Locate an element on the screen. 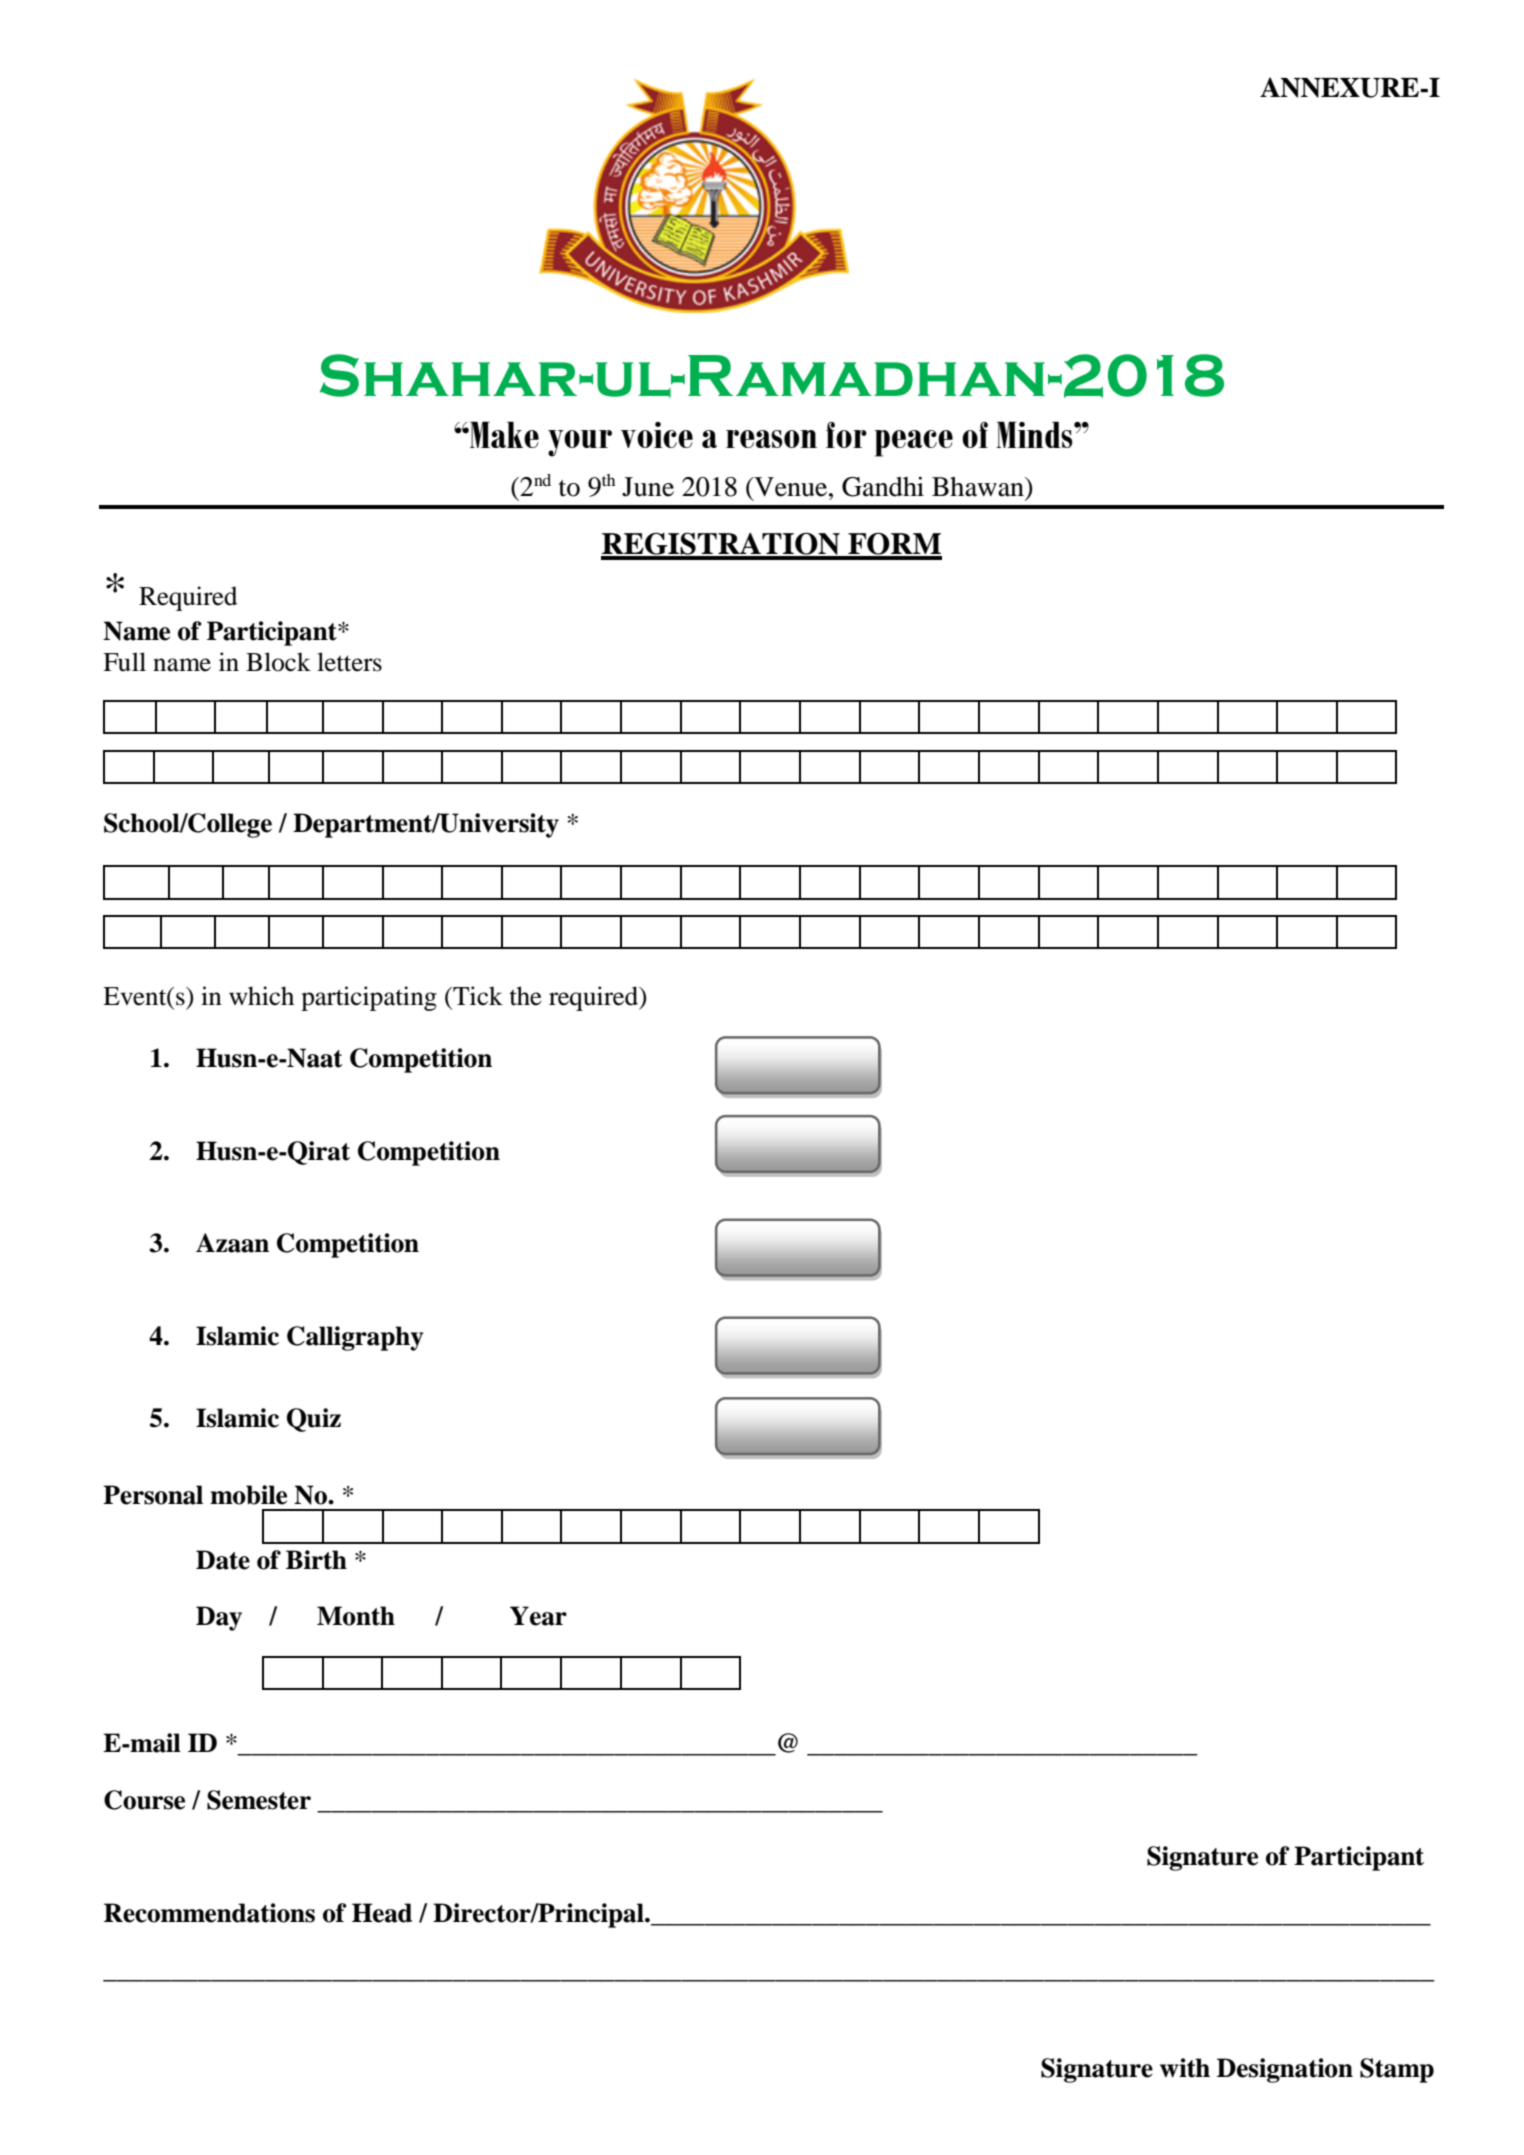  Tick is located at coordinates (477, 996).
